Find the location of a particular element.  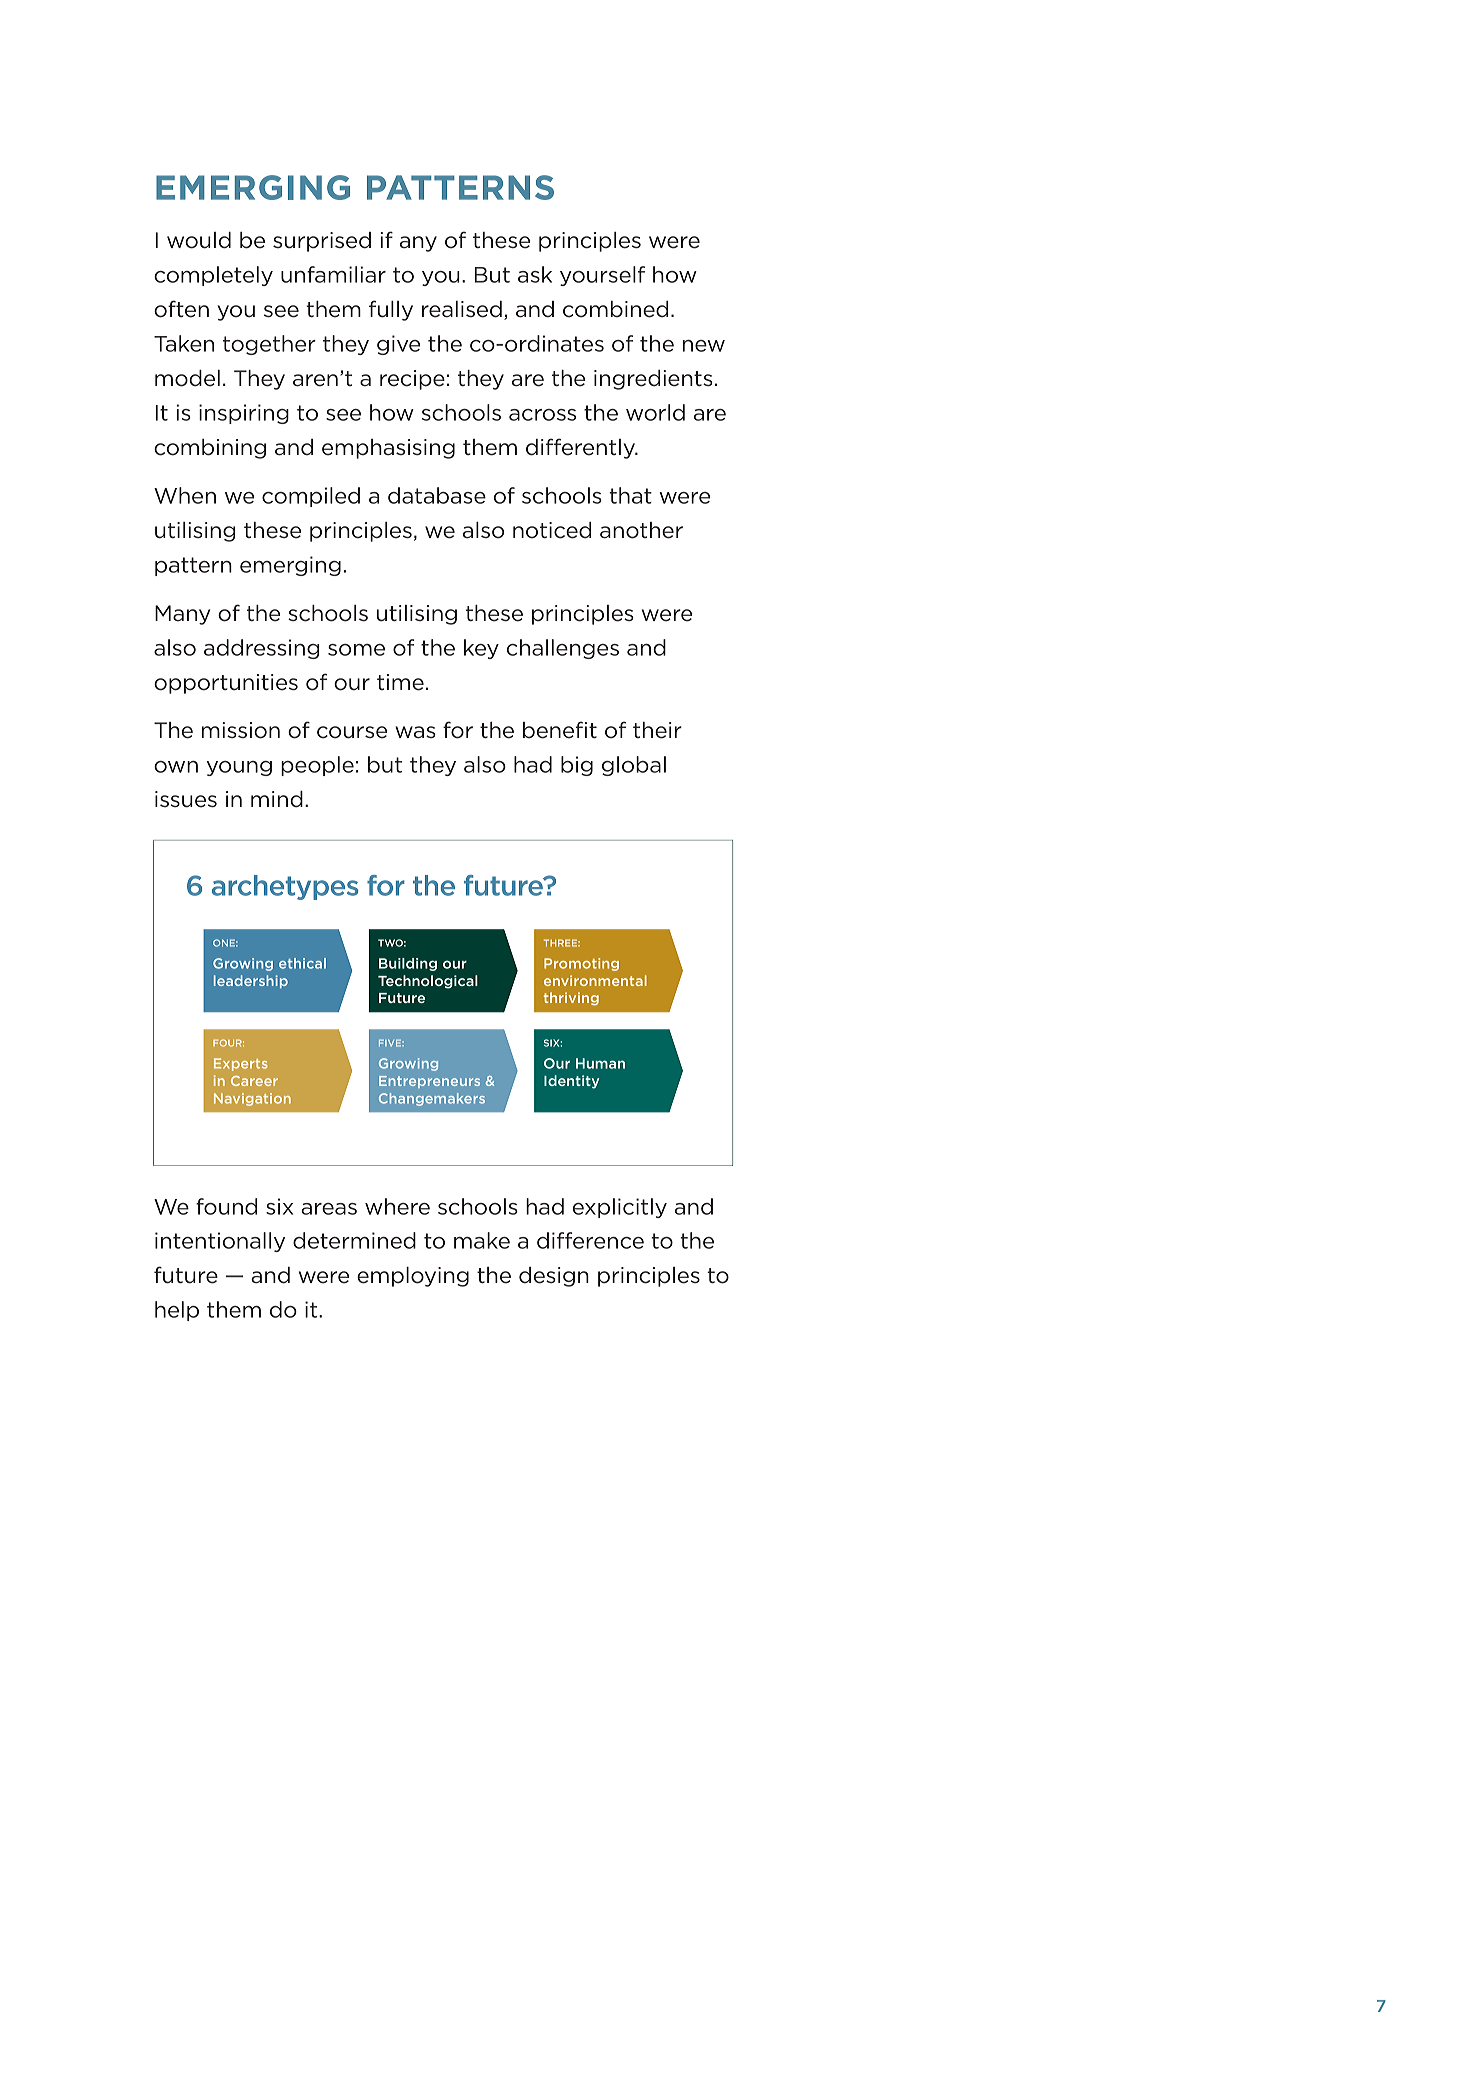

completely is located at coordinates (213, 276).
